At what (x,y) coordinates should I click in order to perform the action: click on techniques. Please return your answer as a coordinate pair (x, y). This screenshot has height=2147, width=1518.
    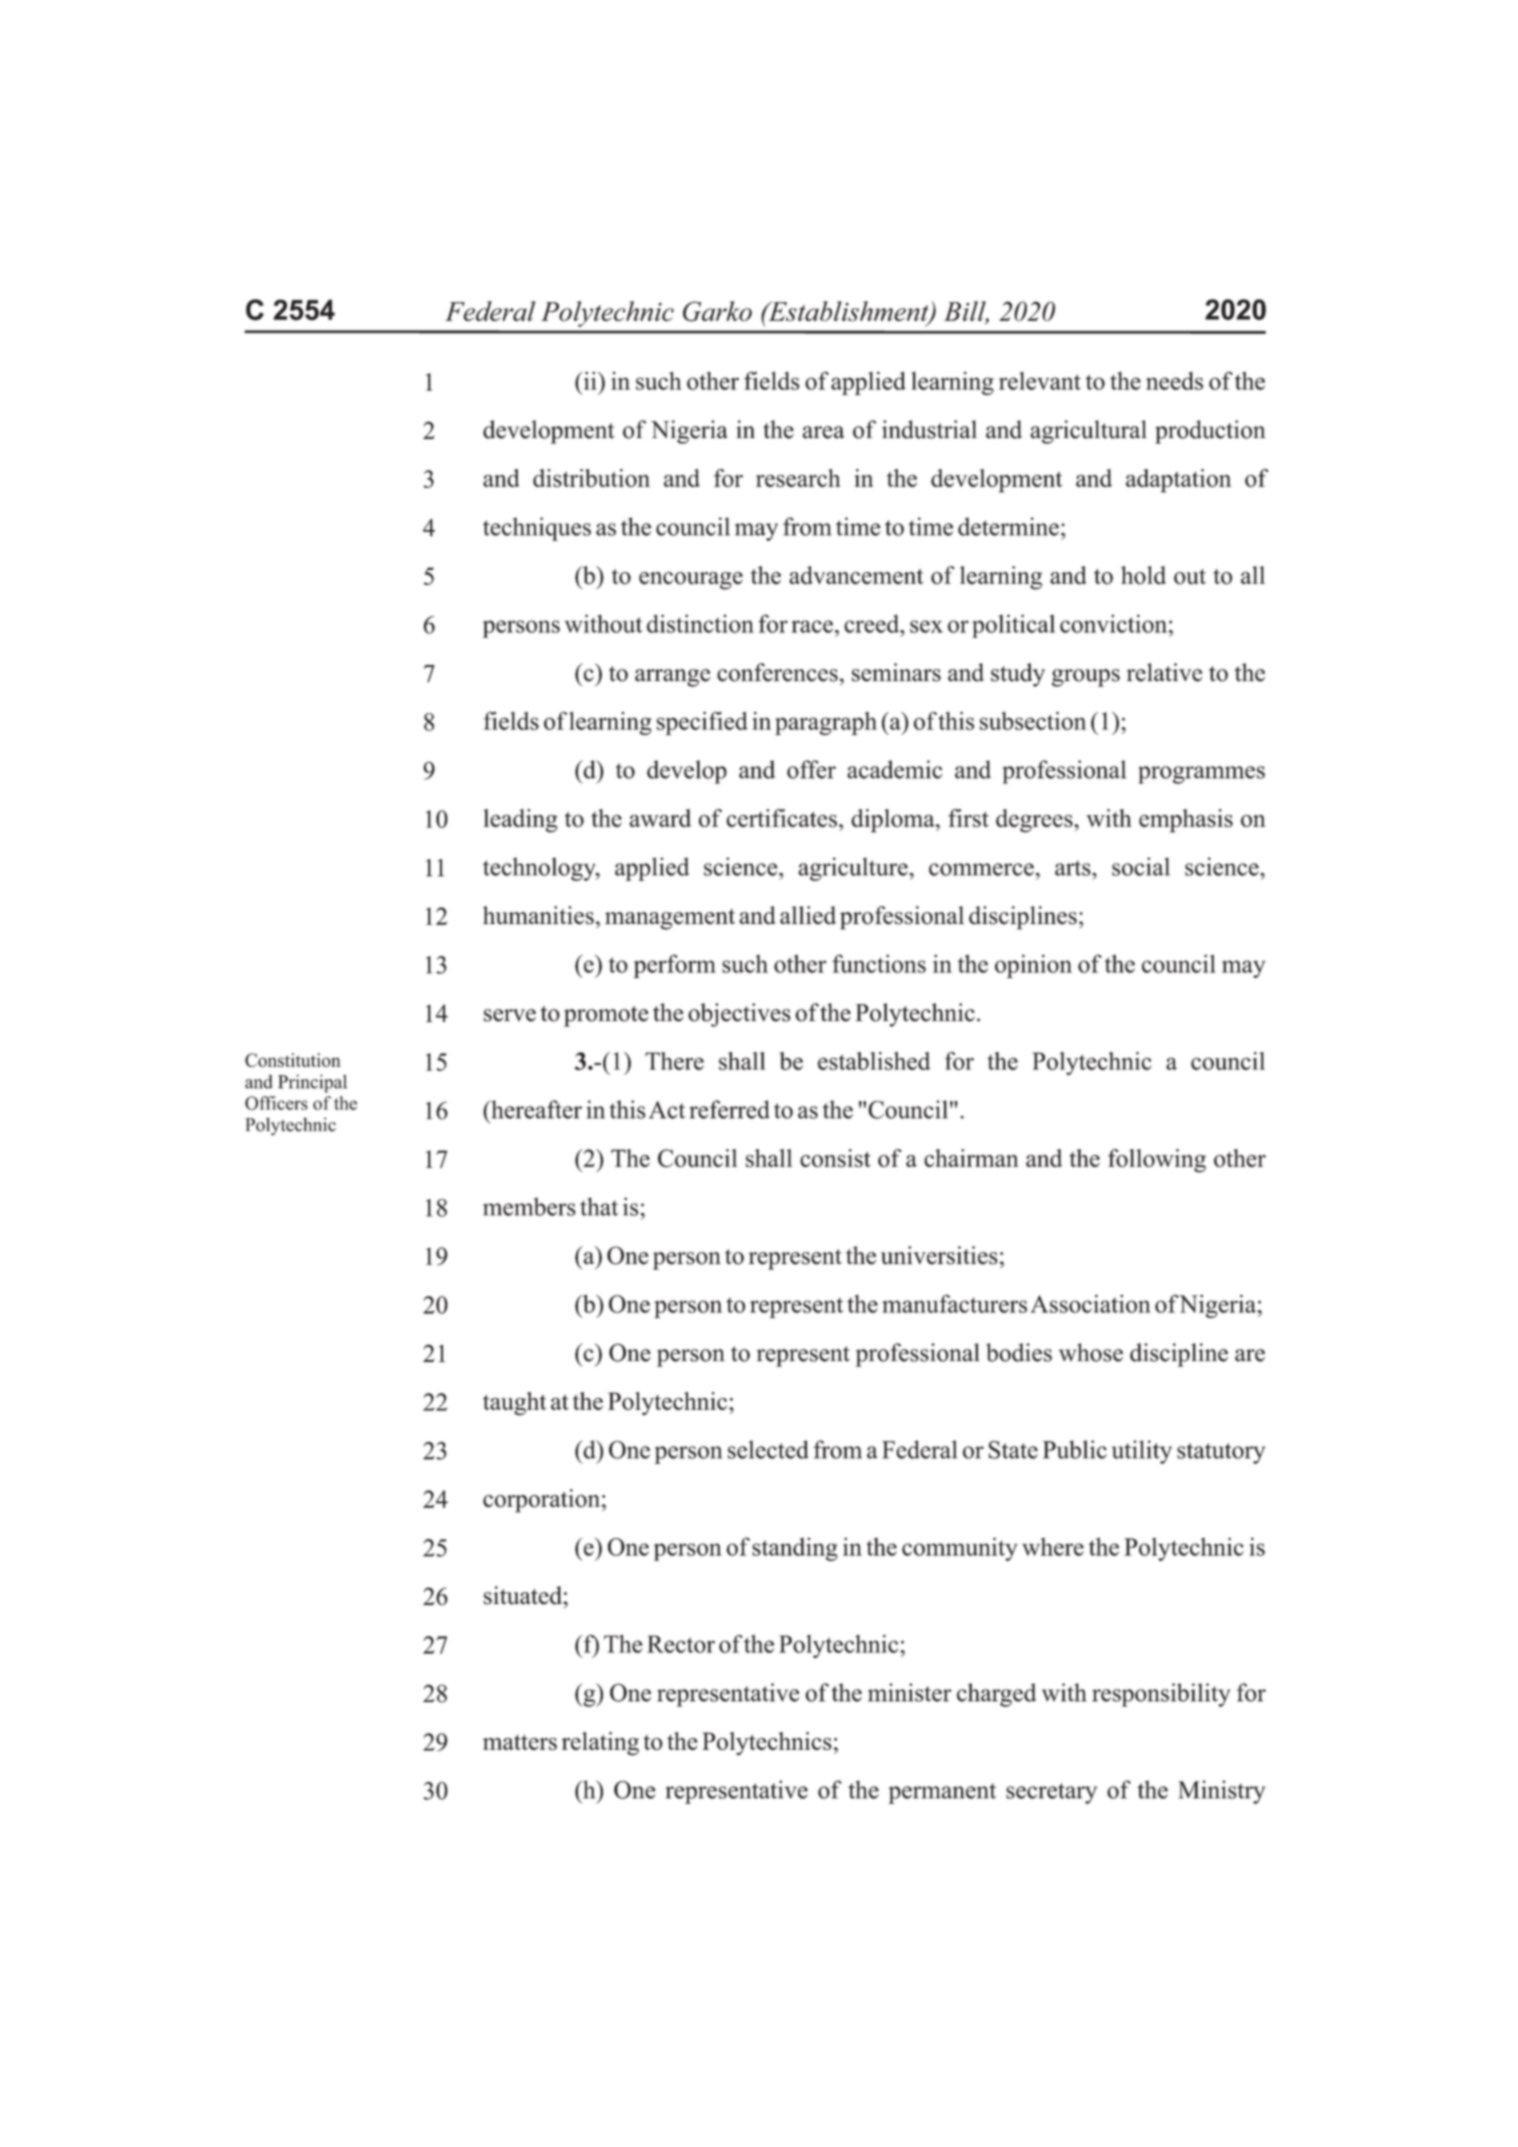
    Looking at the image, I should click on (537, 529).
